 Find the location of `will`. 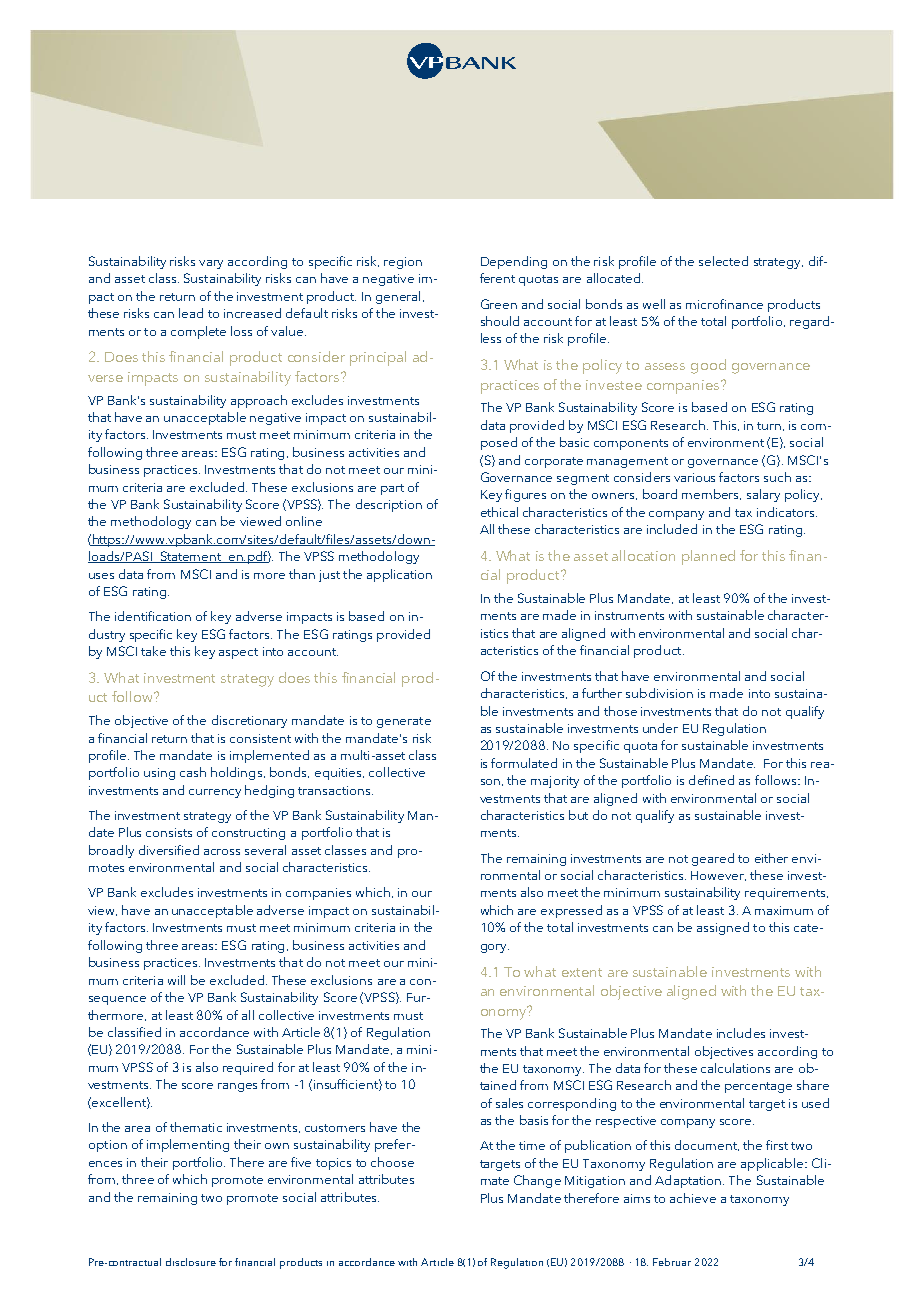

will is located at coordinates (176, 980).
